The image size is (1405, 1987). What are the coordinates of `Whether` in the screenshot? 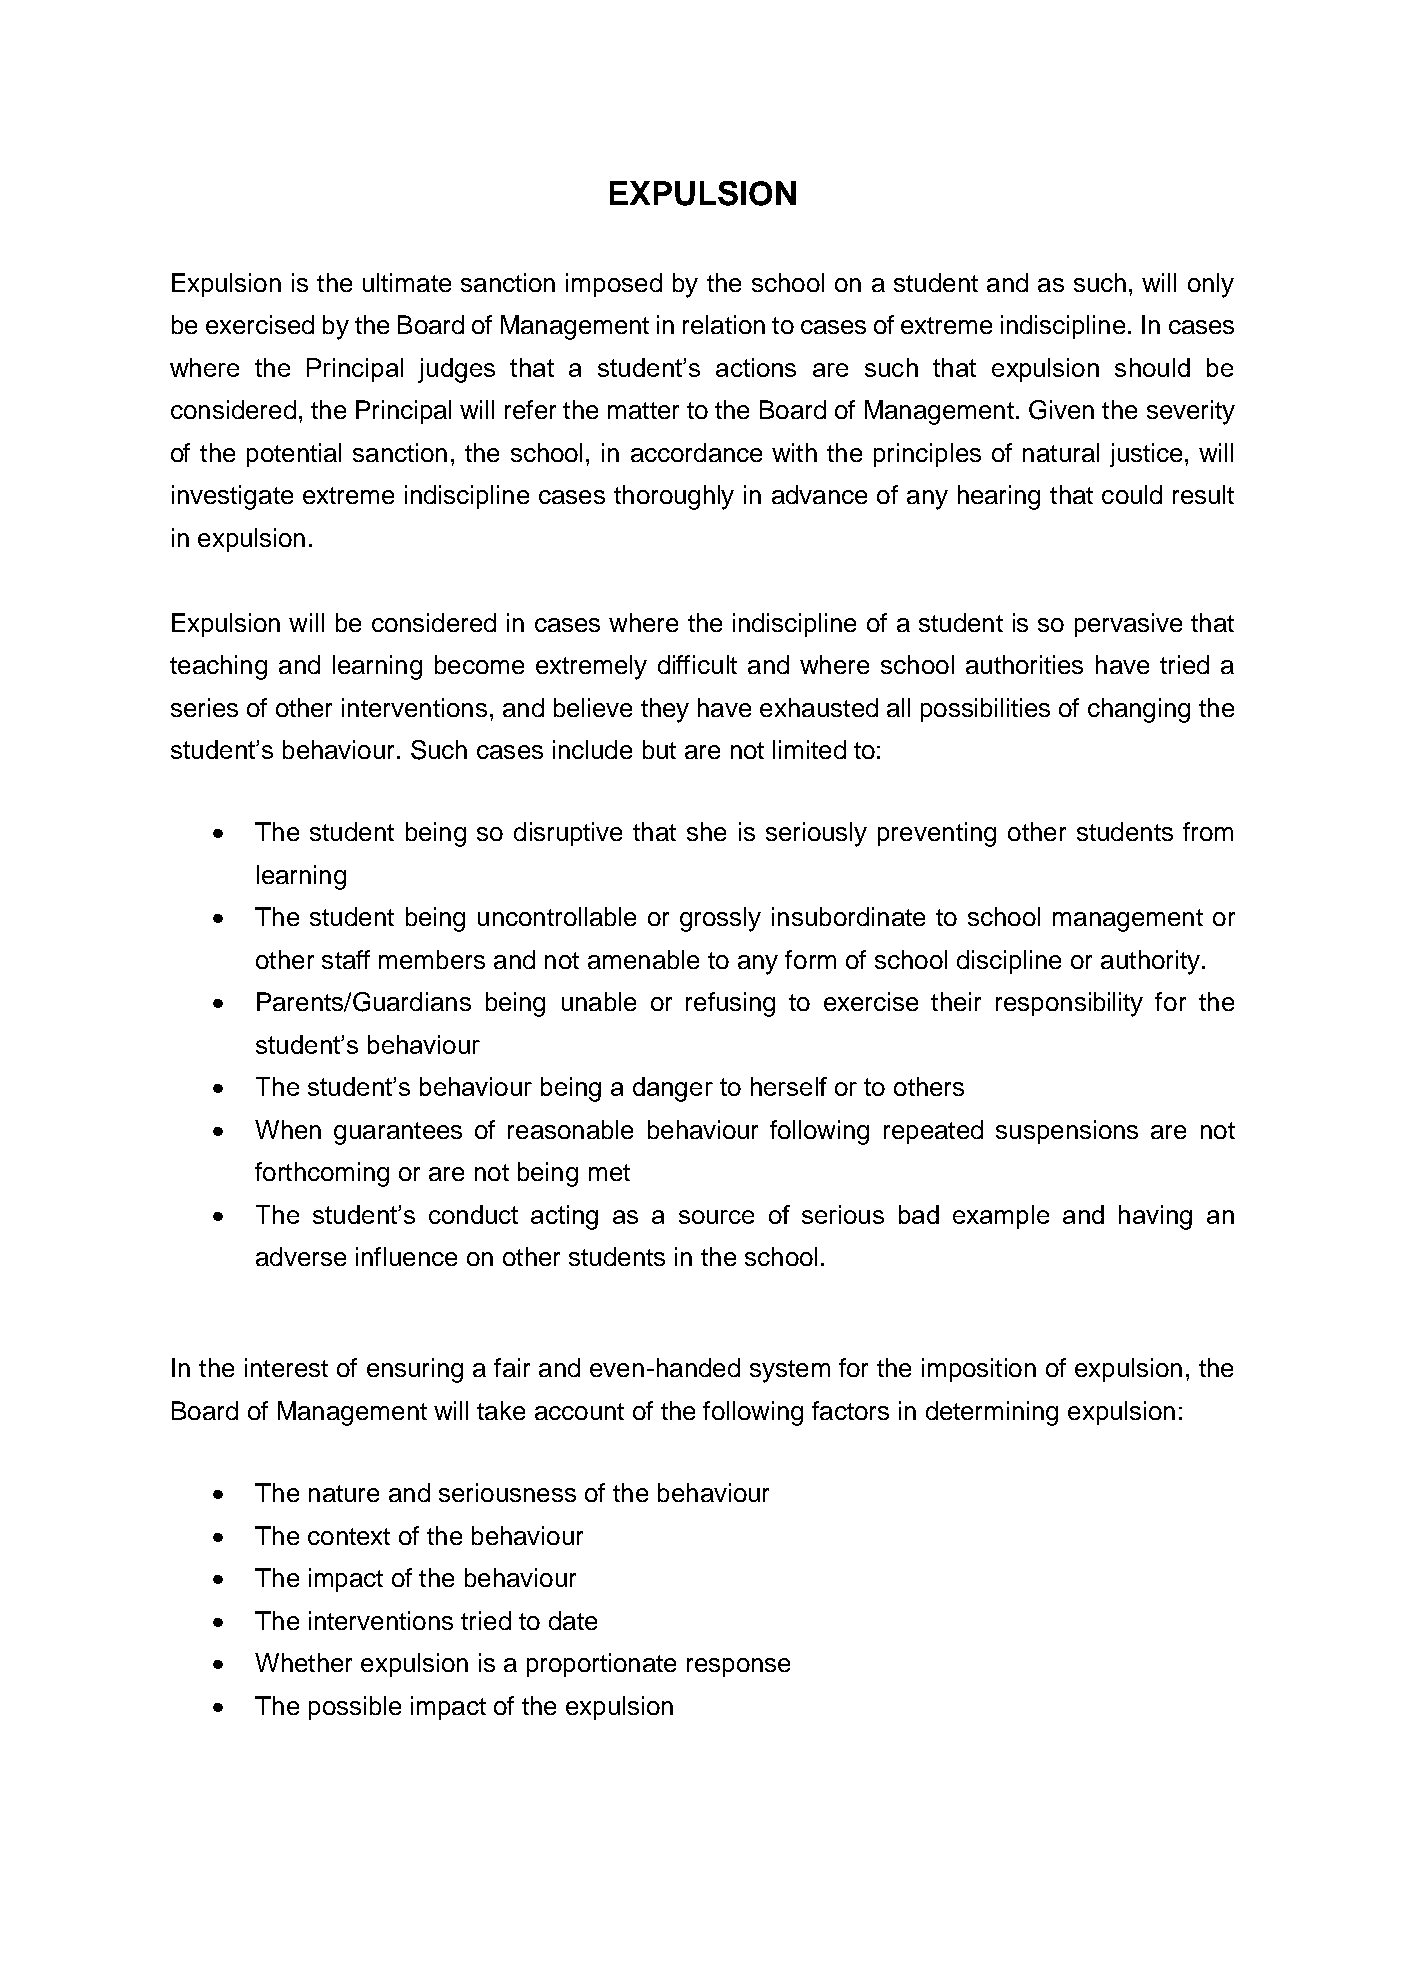 It's located at (303, 1662).
